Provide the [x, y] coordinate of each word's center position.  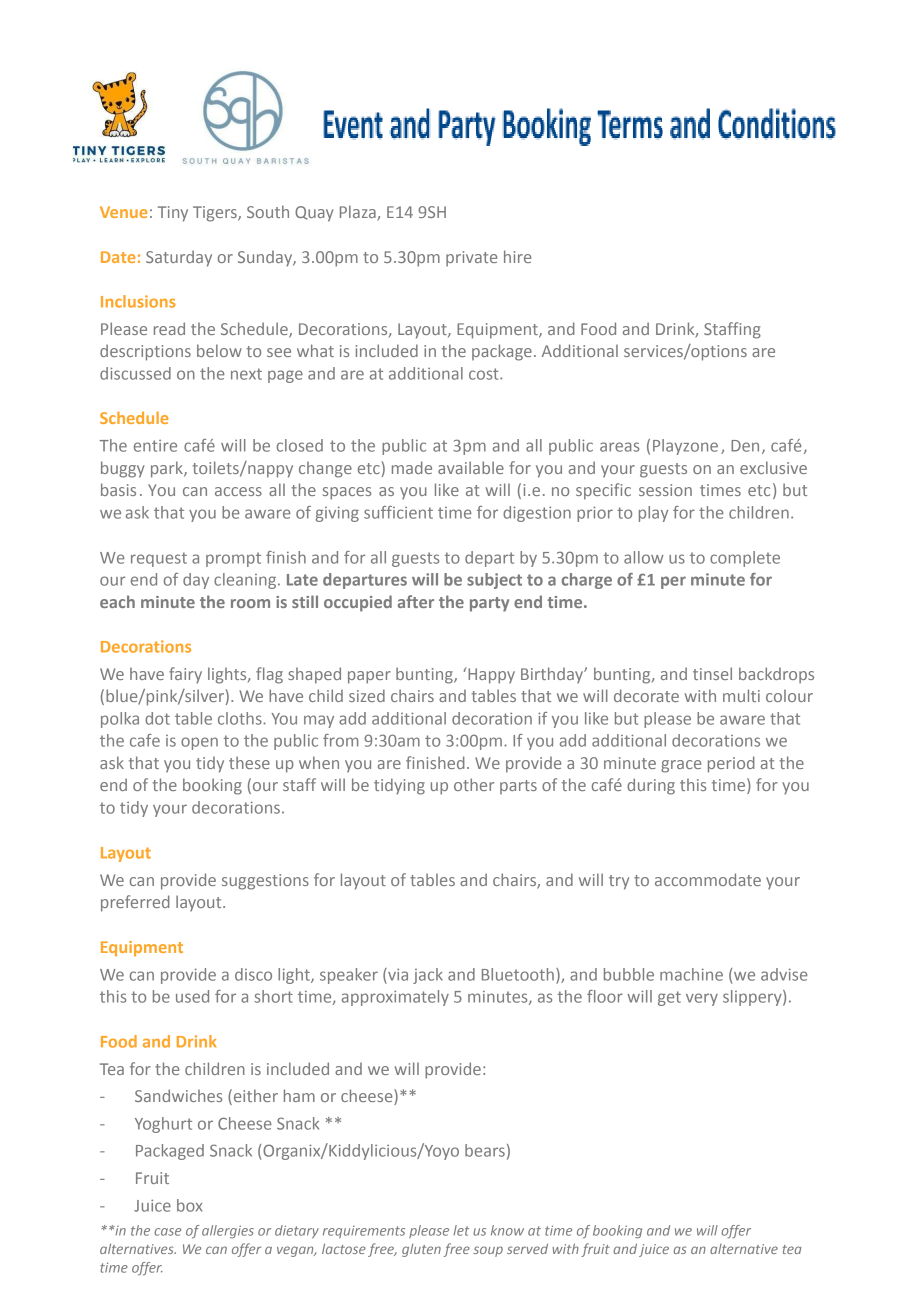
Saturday [179, 258]
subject [494, 581]
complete [745, 559]
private [471, 259]
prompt [233, 559]
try [619, 882]
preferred [135, 903]
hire [517, 256]
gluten [421, 1250]
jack [428, 976]
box [189, 1205]
